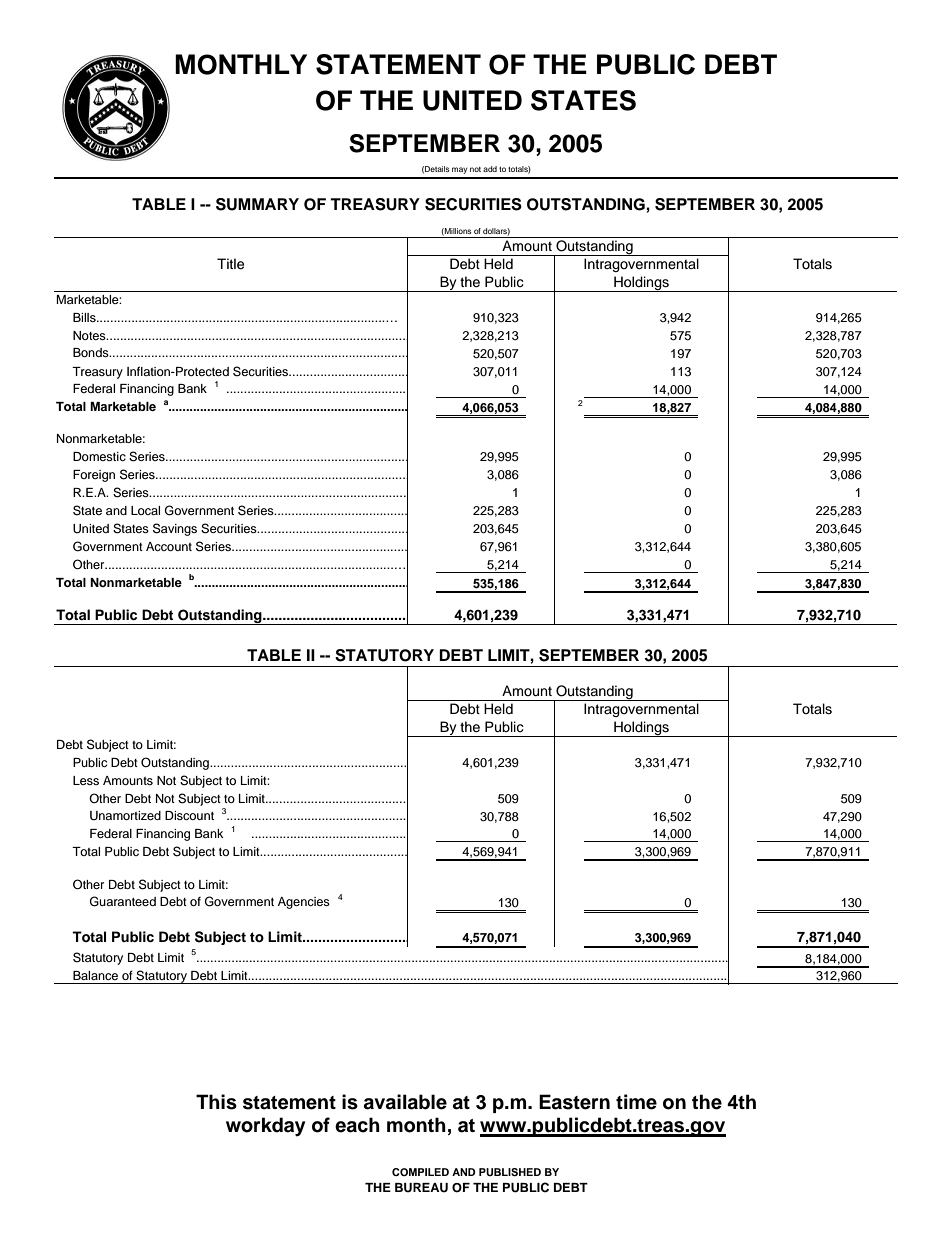 The width and height of the screenshot is (952, 1233). Describe the element at coordinates (189, 815) in the screenshot. I see `Discount` at that location.
